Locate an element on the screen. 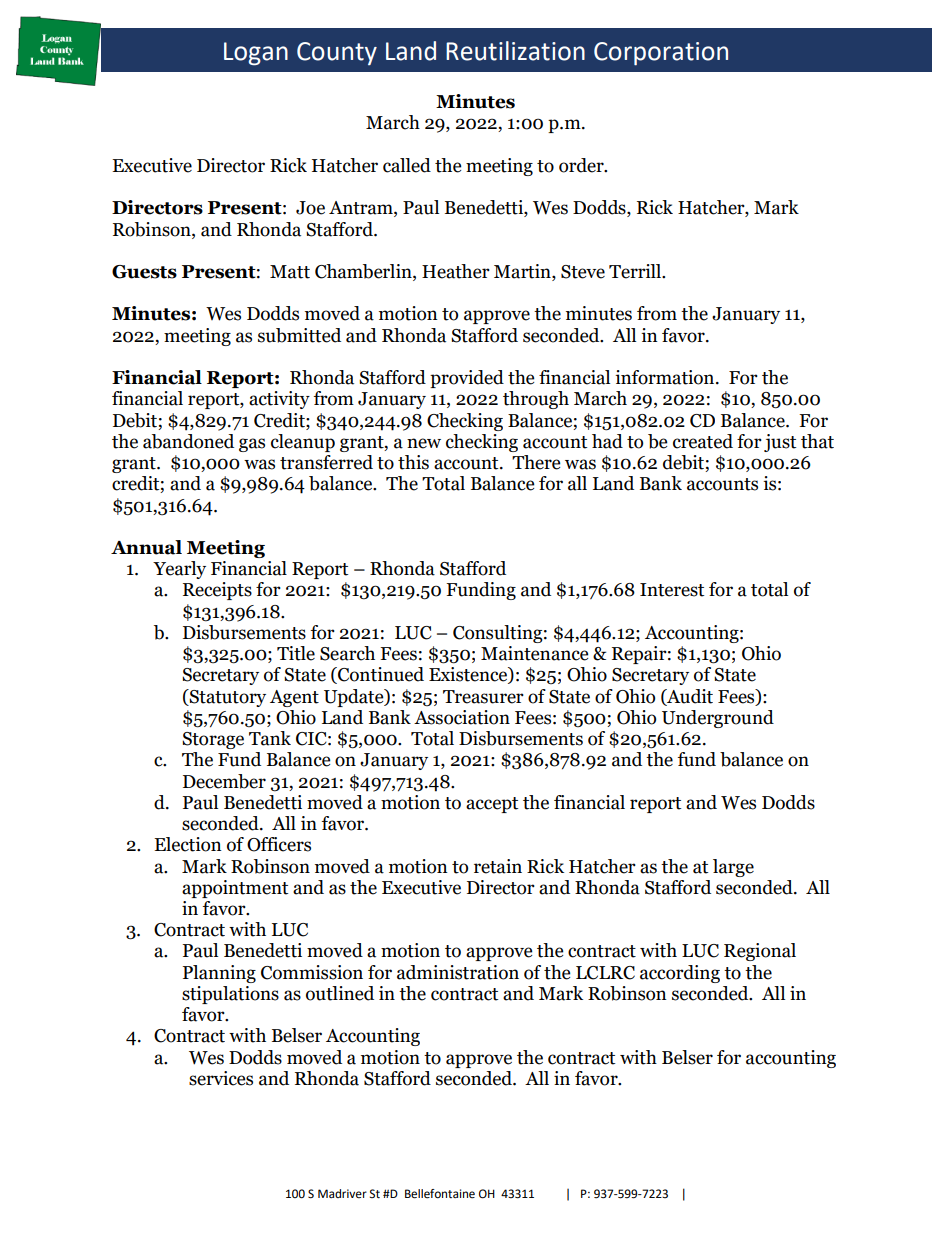 The width and height of the screenshot is (952, 1233). called is located at coordinates (407, 165).
